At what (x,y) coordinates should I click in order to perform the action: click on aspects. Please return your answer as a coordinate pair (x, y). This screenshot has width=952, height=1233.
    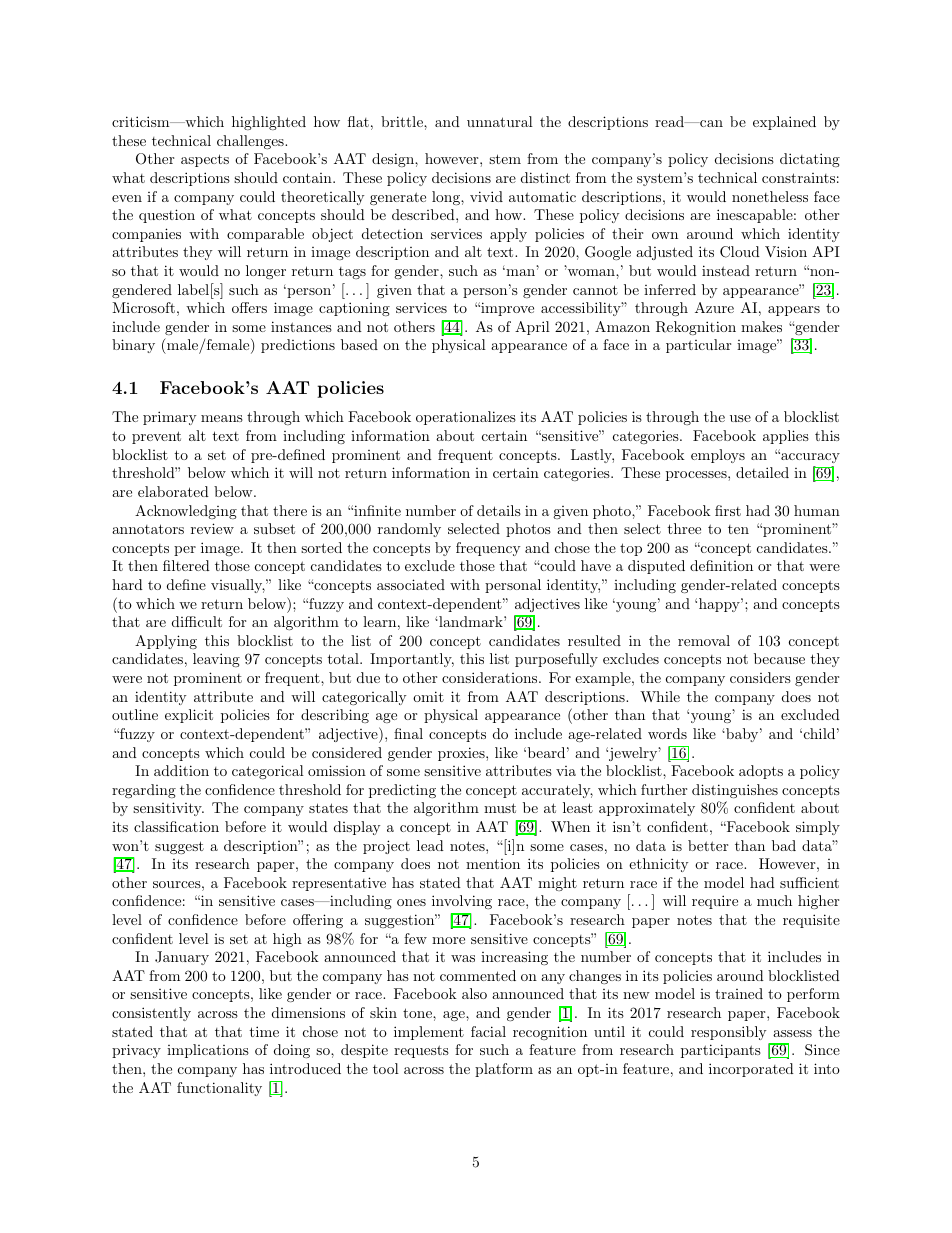
    Looking at the image, I should click on (205, 160).
